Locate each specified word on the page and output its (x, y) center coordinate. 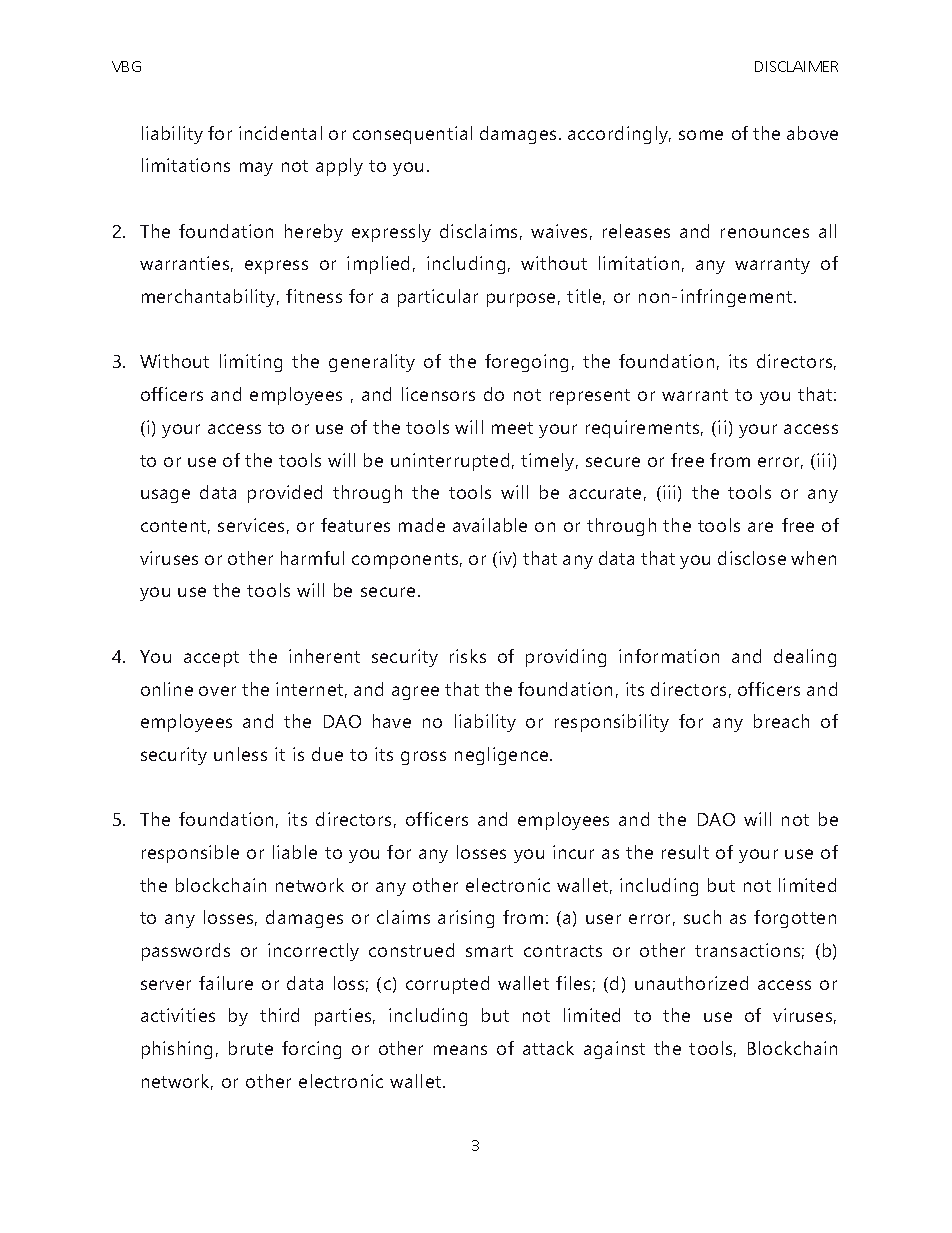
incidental (280, 133)
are (760, 527)
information (669, 656)
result (685, 852)
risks (468, 656)
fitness (314, 296)
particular (438, 298)
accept (211, 659)
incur (573, 852)
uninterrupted (450, 462)
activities (178, 1015)
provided (285, 494)
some (701, 135)
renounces (765, 233)
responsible (190, 854)
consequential (412, 135)
